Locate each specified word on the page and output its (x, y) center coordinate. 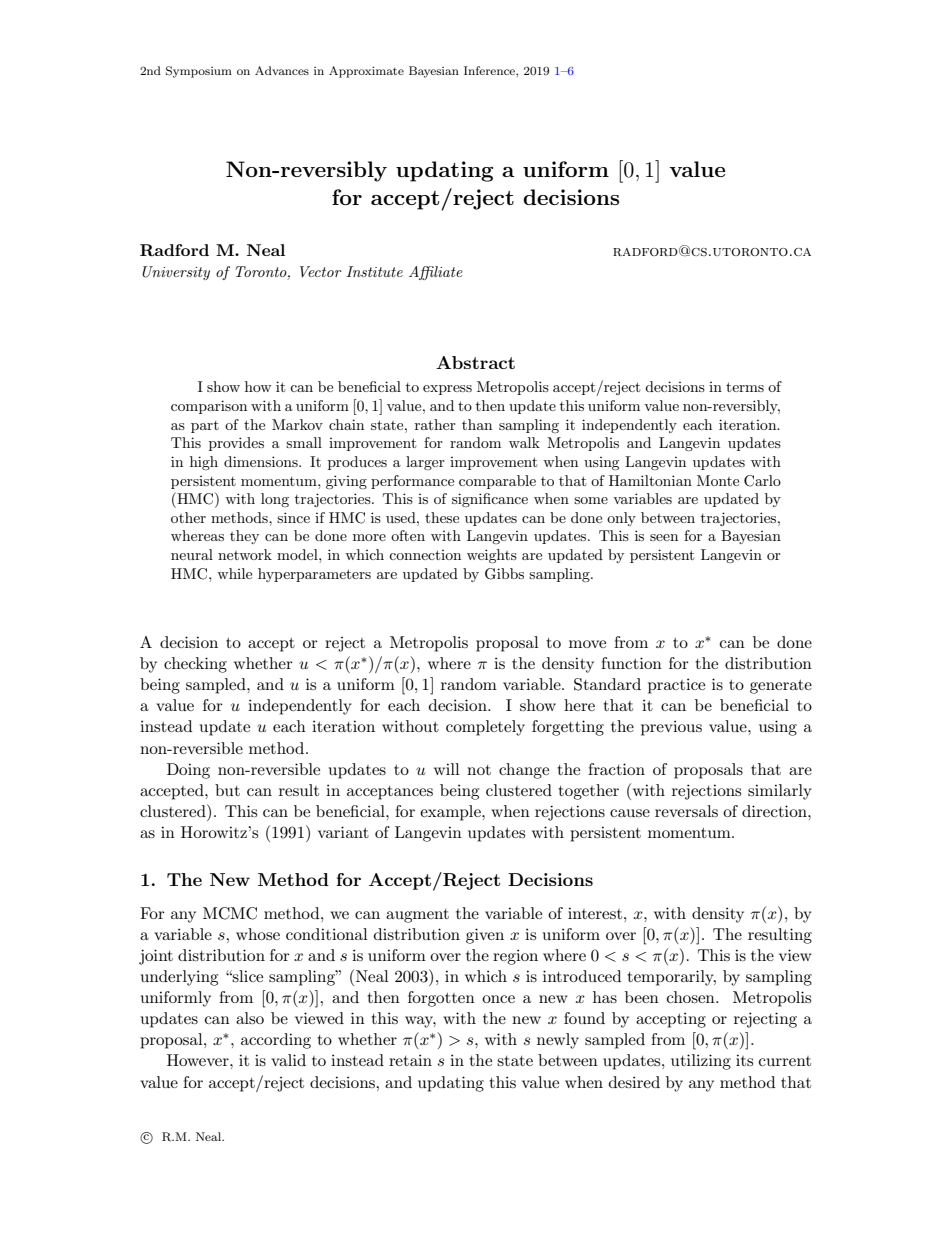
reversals (686, 811)
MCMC (230, 913)
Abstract (475, 362)
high (204, 463)
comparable (497, 482)
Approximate (366, 72)
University (176, 273)
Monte (718, 480)
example (451, 813)
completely (485, 728)
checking (195, 665)
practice (676, 686)
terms (745, 387)
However (199, 1060)
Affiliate (436, 273)
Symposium (199, 72)
